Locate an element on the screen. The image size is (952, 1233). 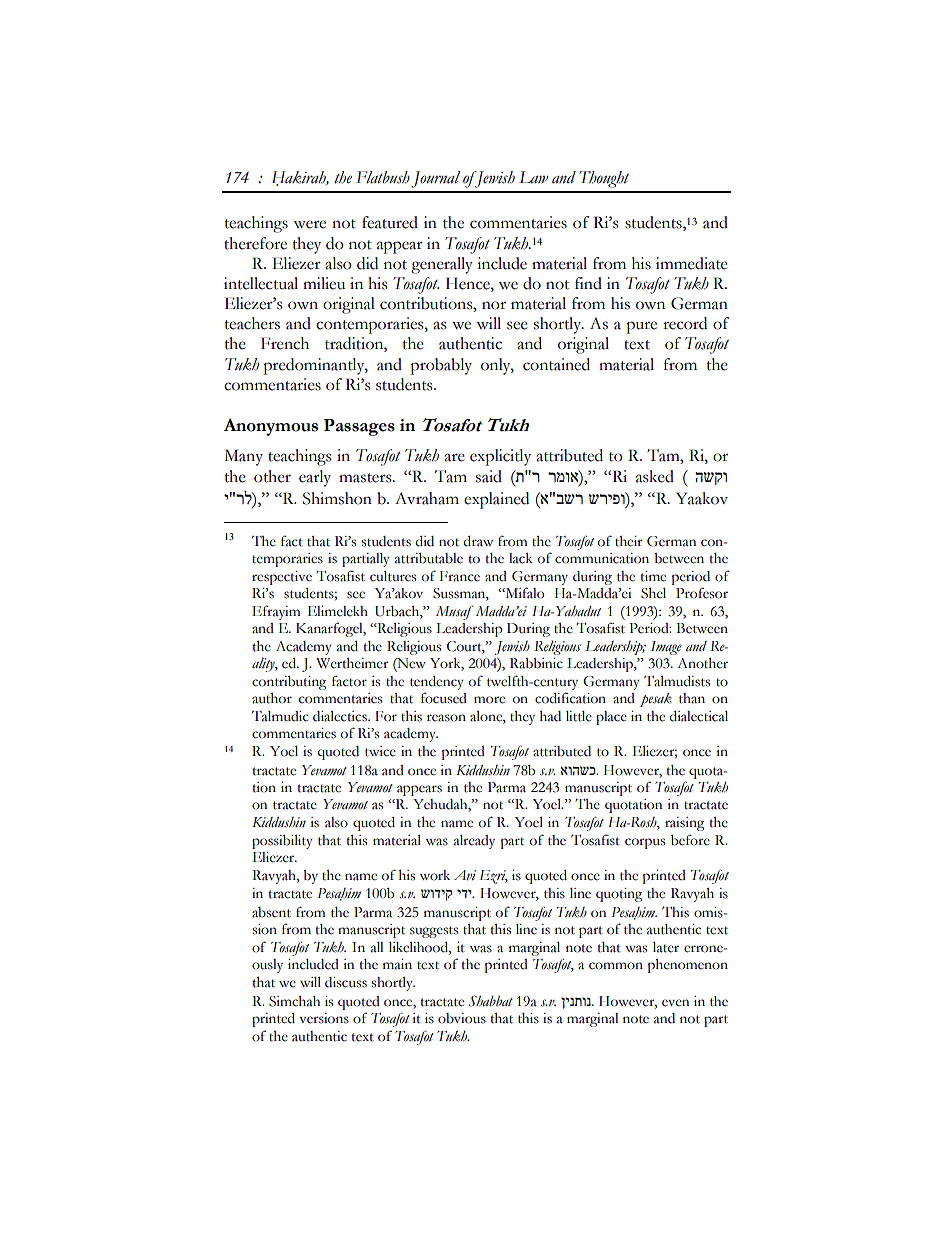
pure is located at coordinates (641, 327).
